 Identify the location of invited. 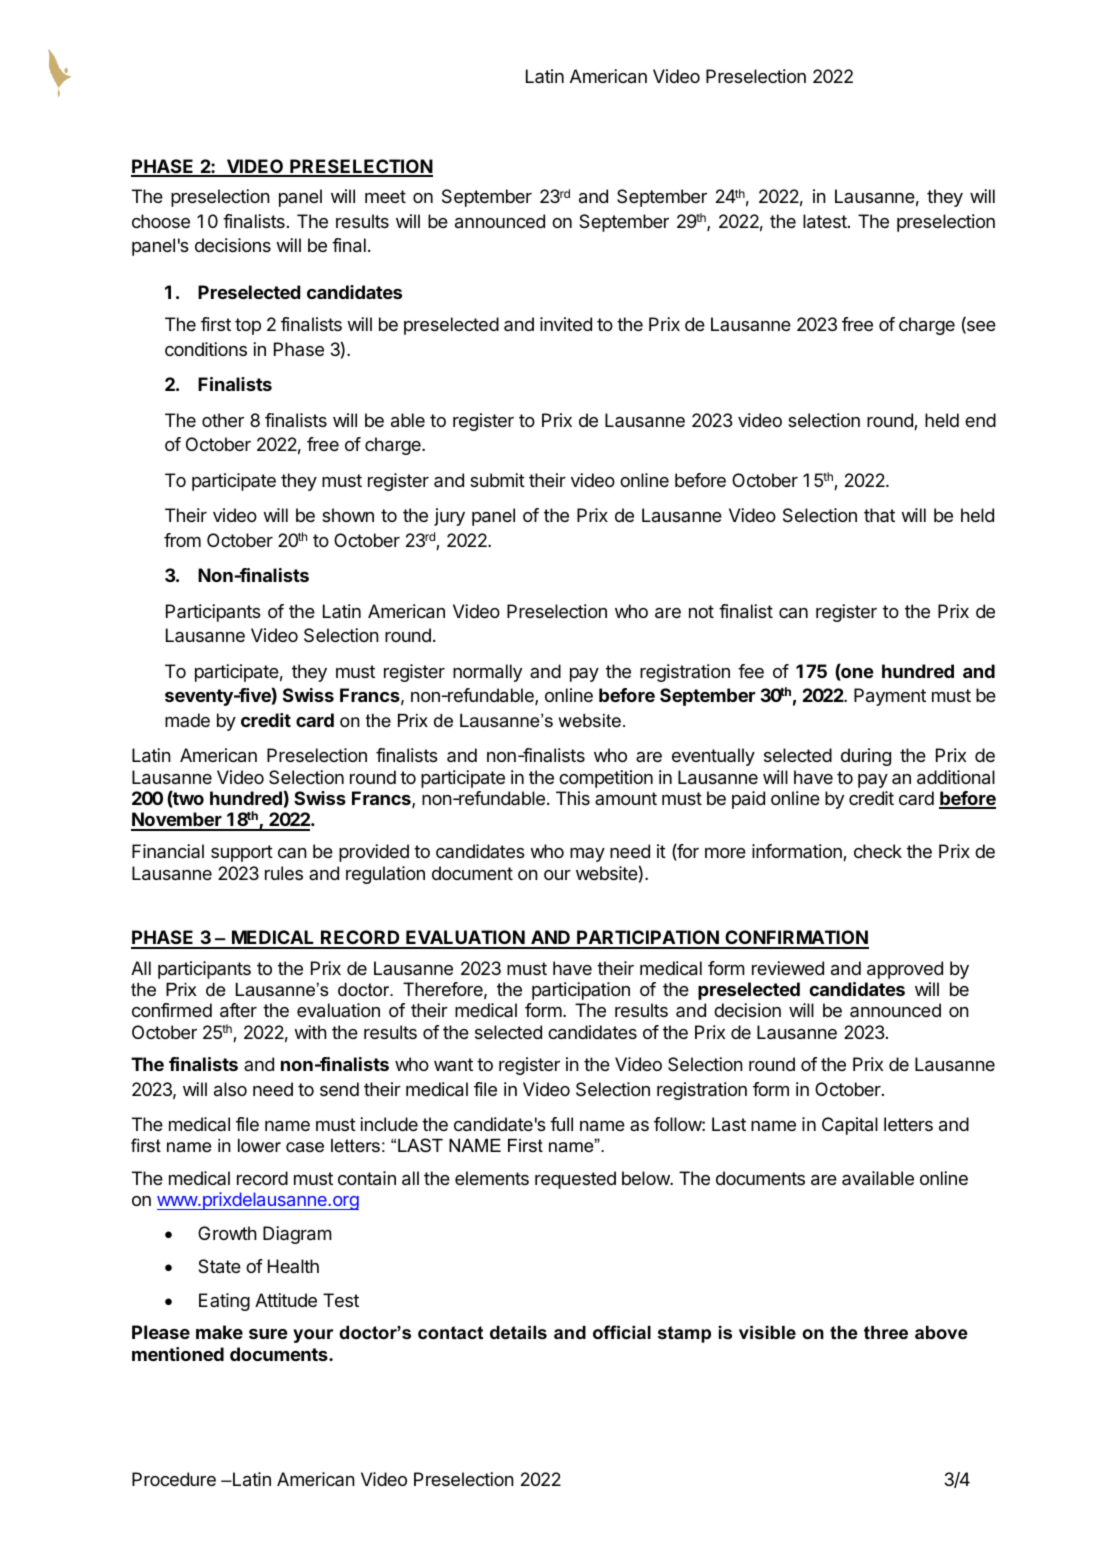
(566, 324).
